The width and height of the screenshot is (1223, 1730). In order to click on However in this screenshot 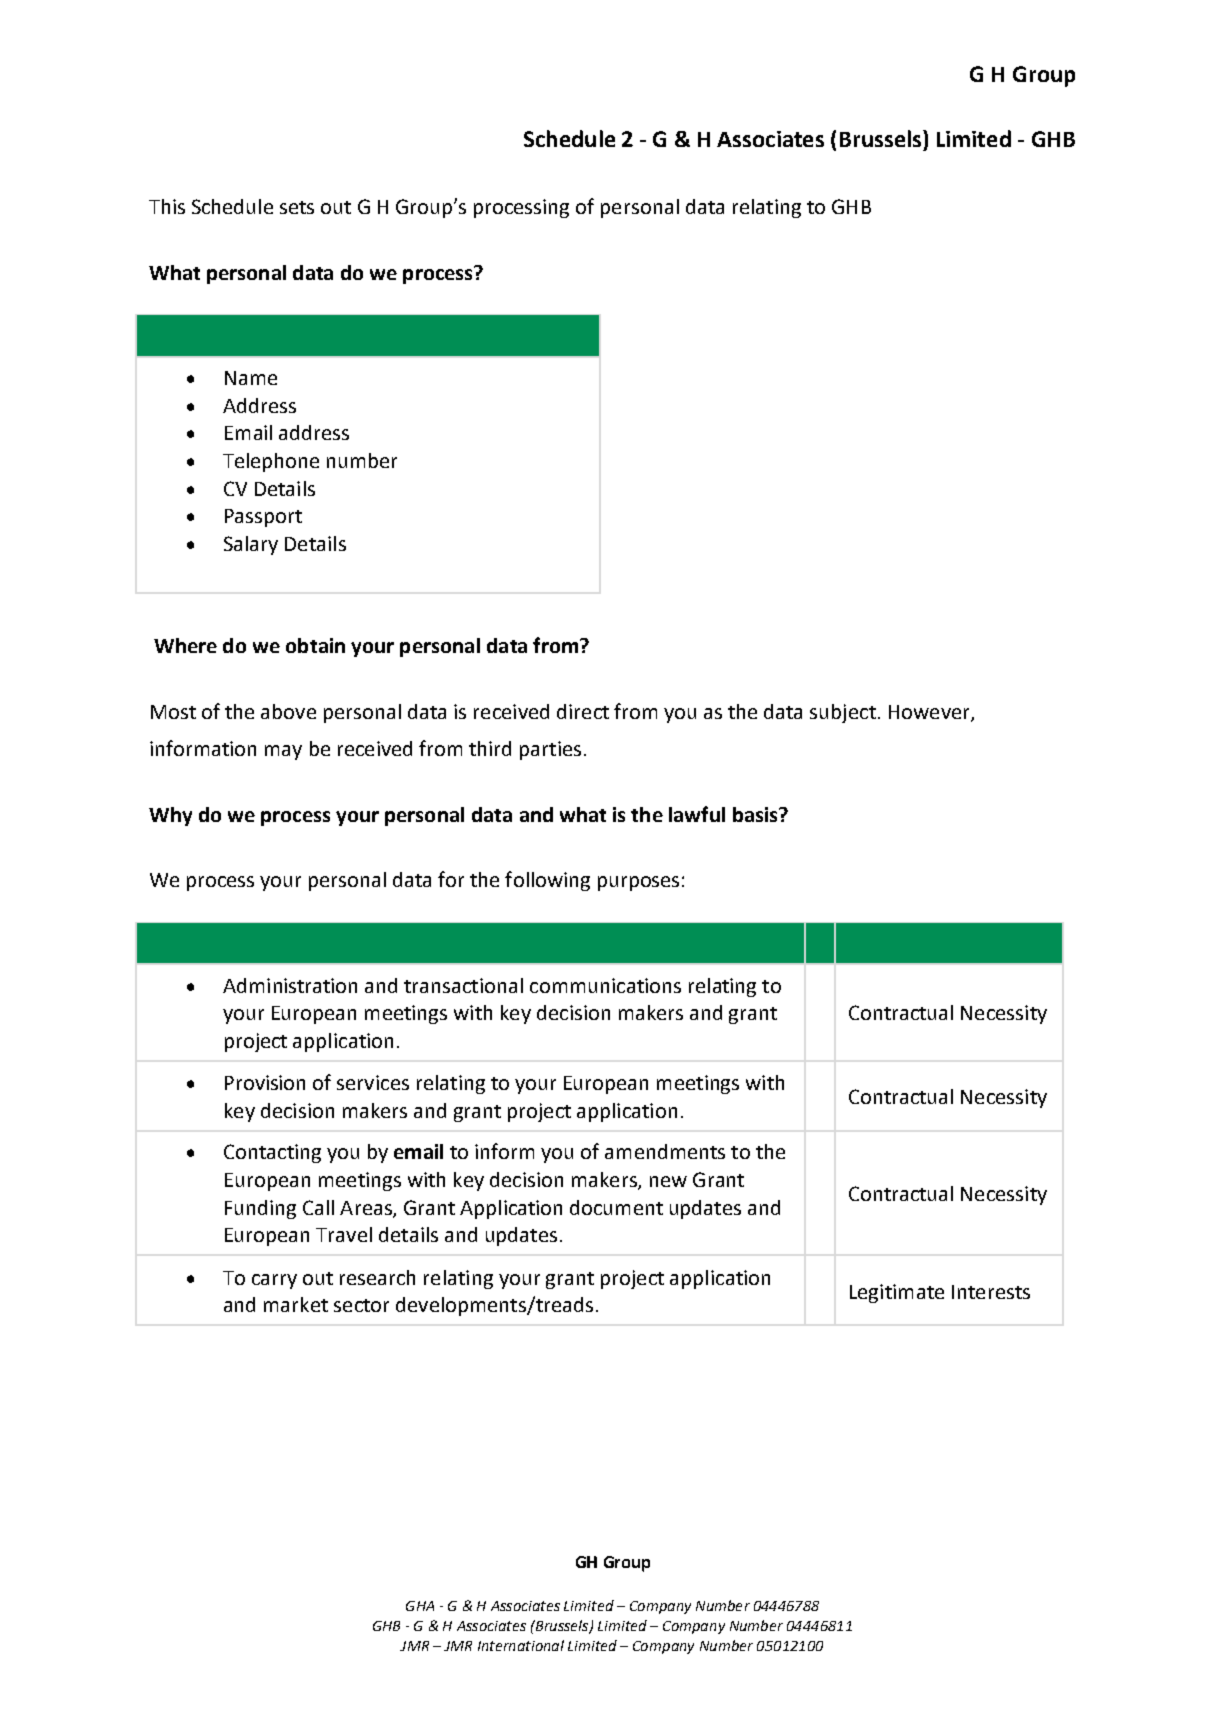, I will do `click(930, 713)`.
